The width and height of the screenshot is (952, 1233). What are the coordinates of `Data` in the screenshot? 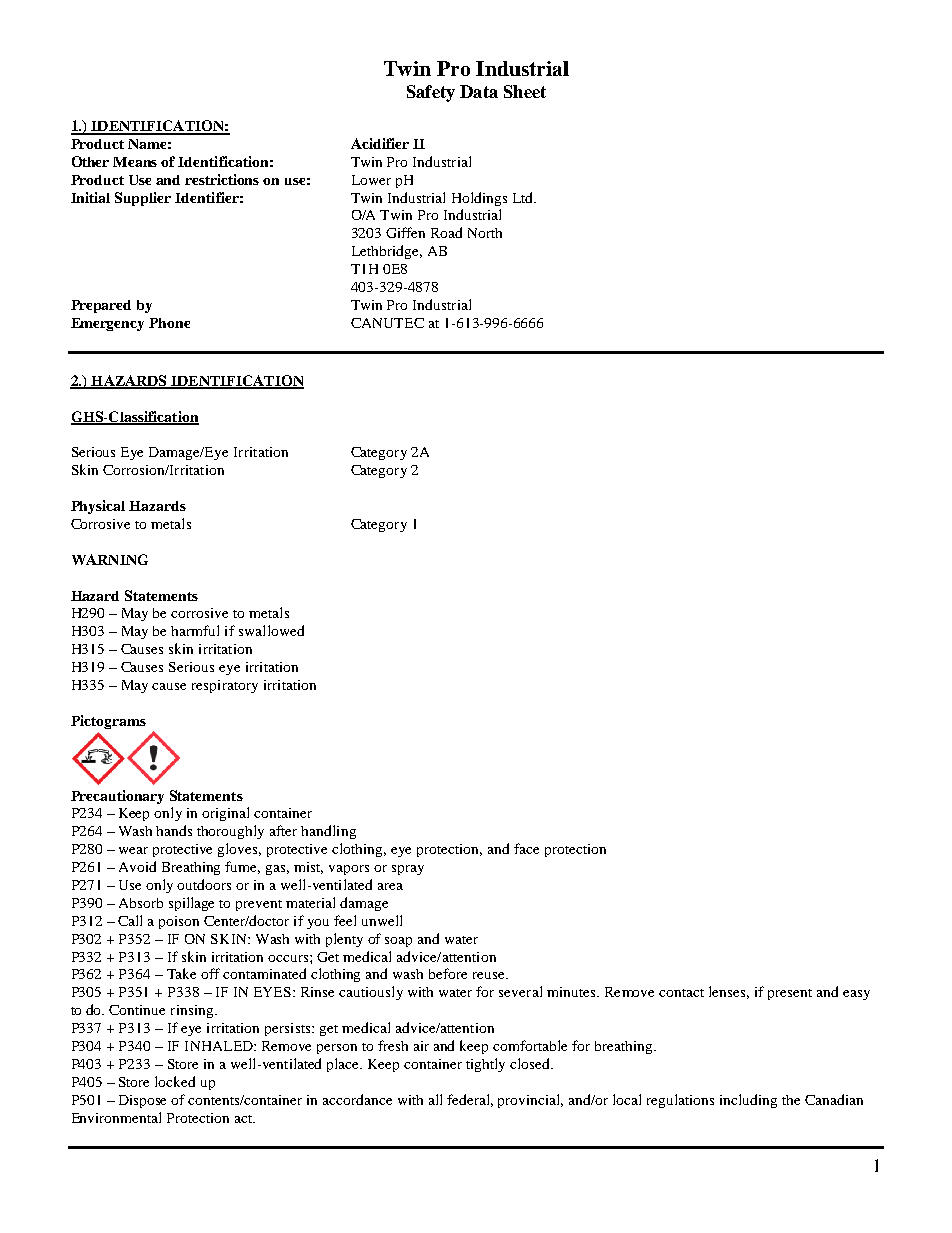 It's located at (479, 91).
